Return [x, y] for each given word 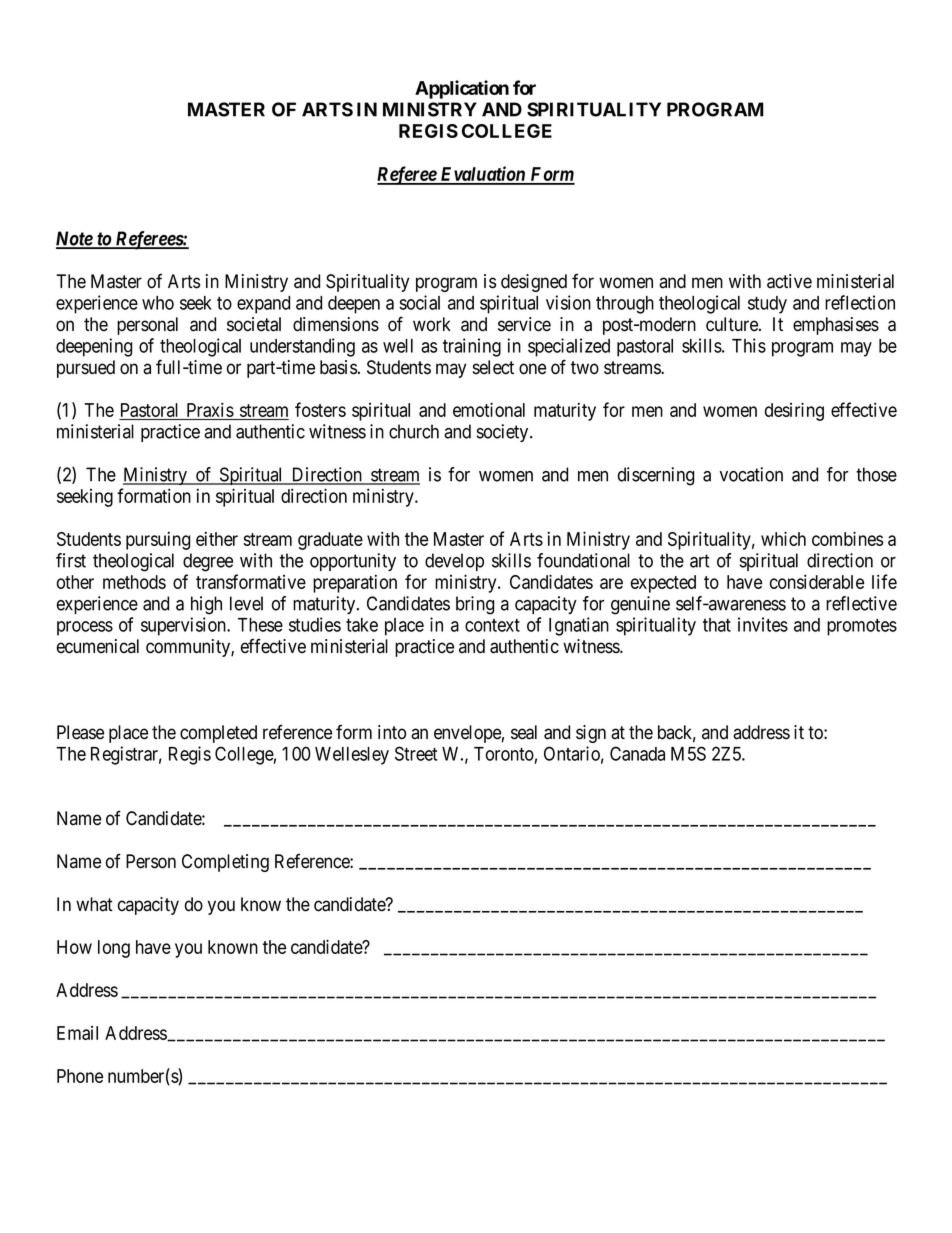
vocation [751, 474]
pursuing [158, 540]
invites [763, 624]
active [789, 281]
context [492, 625]
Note [75, 239]
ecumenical [98, 646]
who [158, 303]
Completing [225, 863]
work [432, 324]
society [504, 433]
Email [77, 1033]
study [767, 305]
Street [416, 753]
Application [462, 89]
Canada [637, 753]
